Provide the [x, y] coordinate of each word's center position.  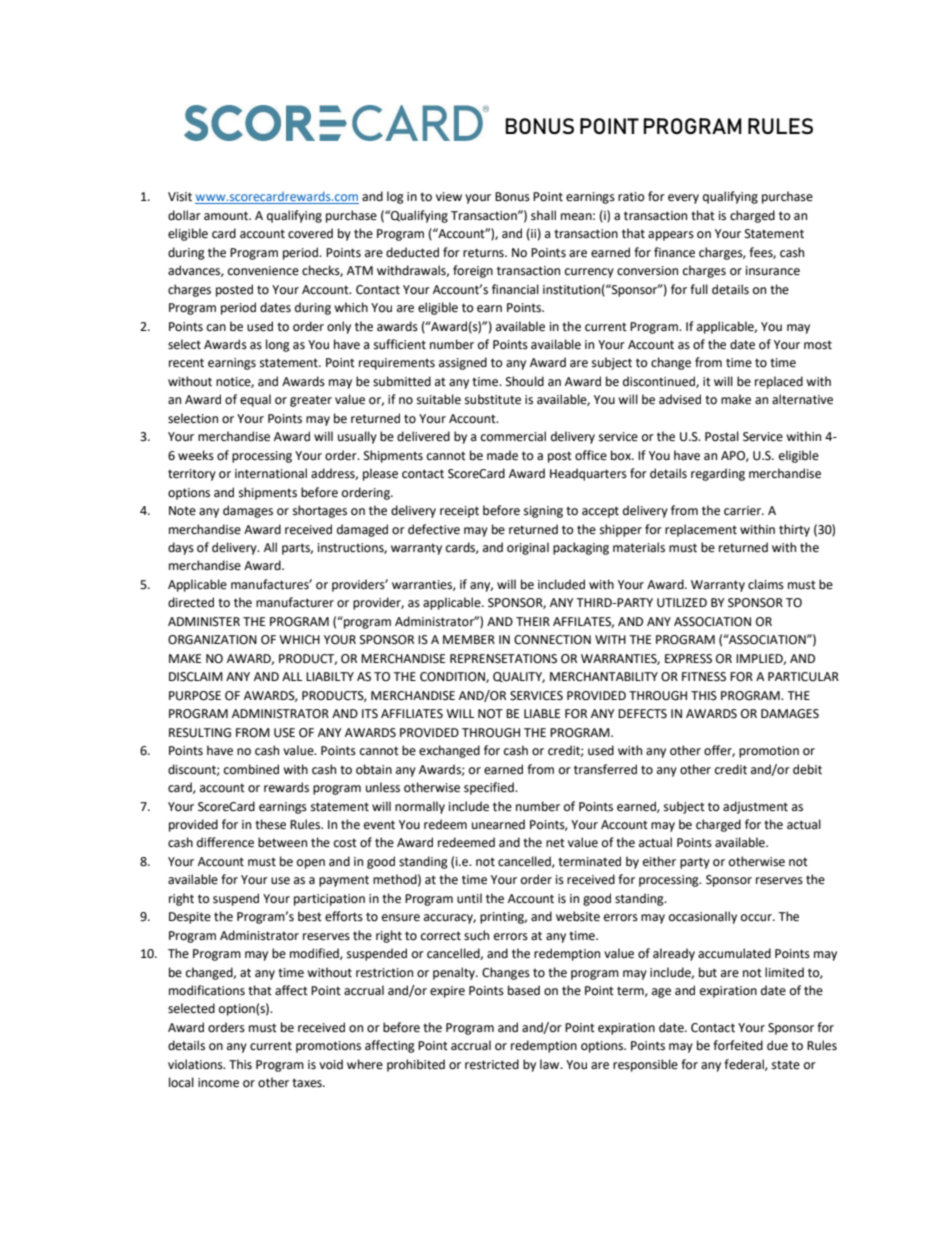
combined [251, 769]
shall [543, 215]
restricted [492, 1064]
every [683, 199]
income [218, 1083]
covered [310, 233]
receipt [459, 512]
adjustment [755, 807]
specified [490, 788]
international [271, 473]
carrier [744, 511]
